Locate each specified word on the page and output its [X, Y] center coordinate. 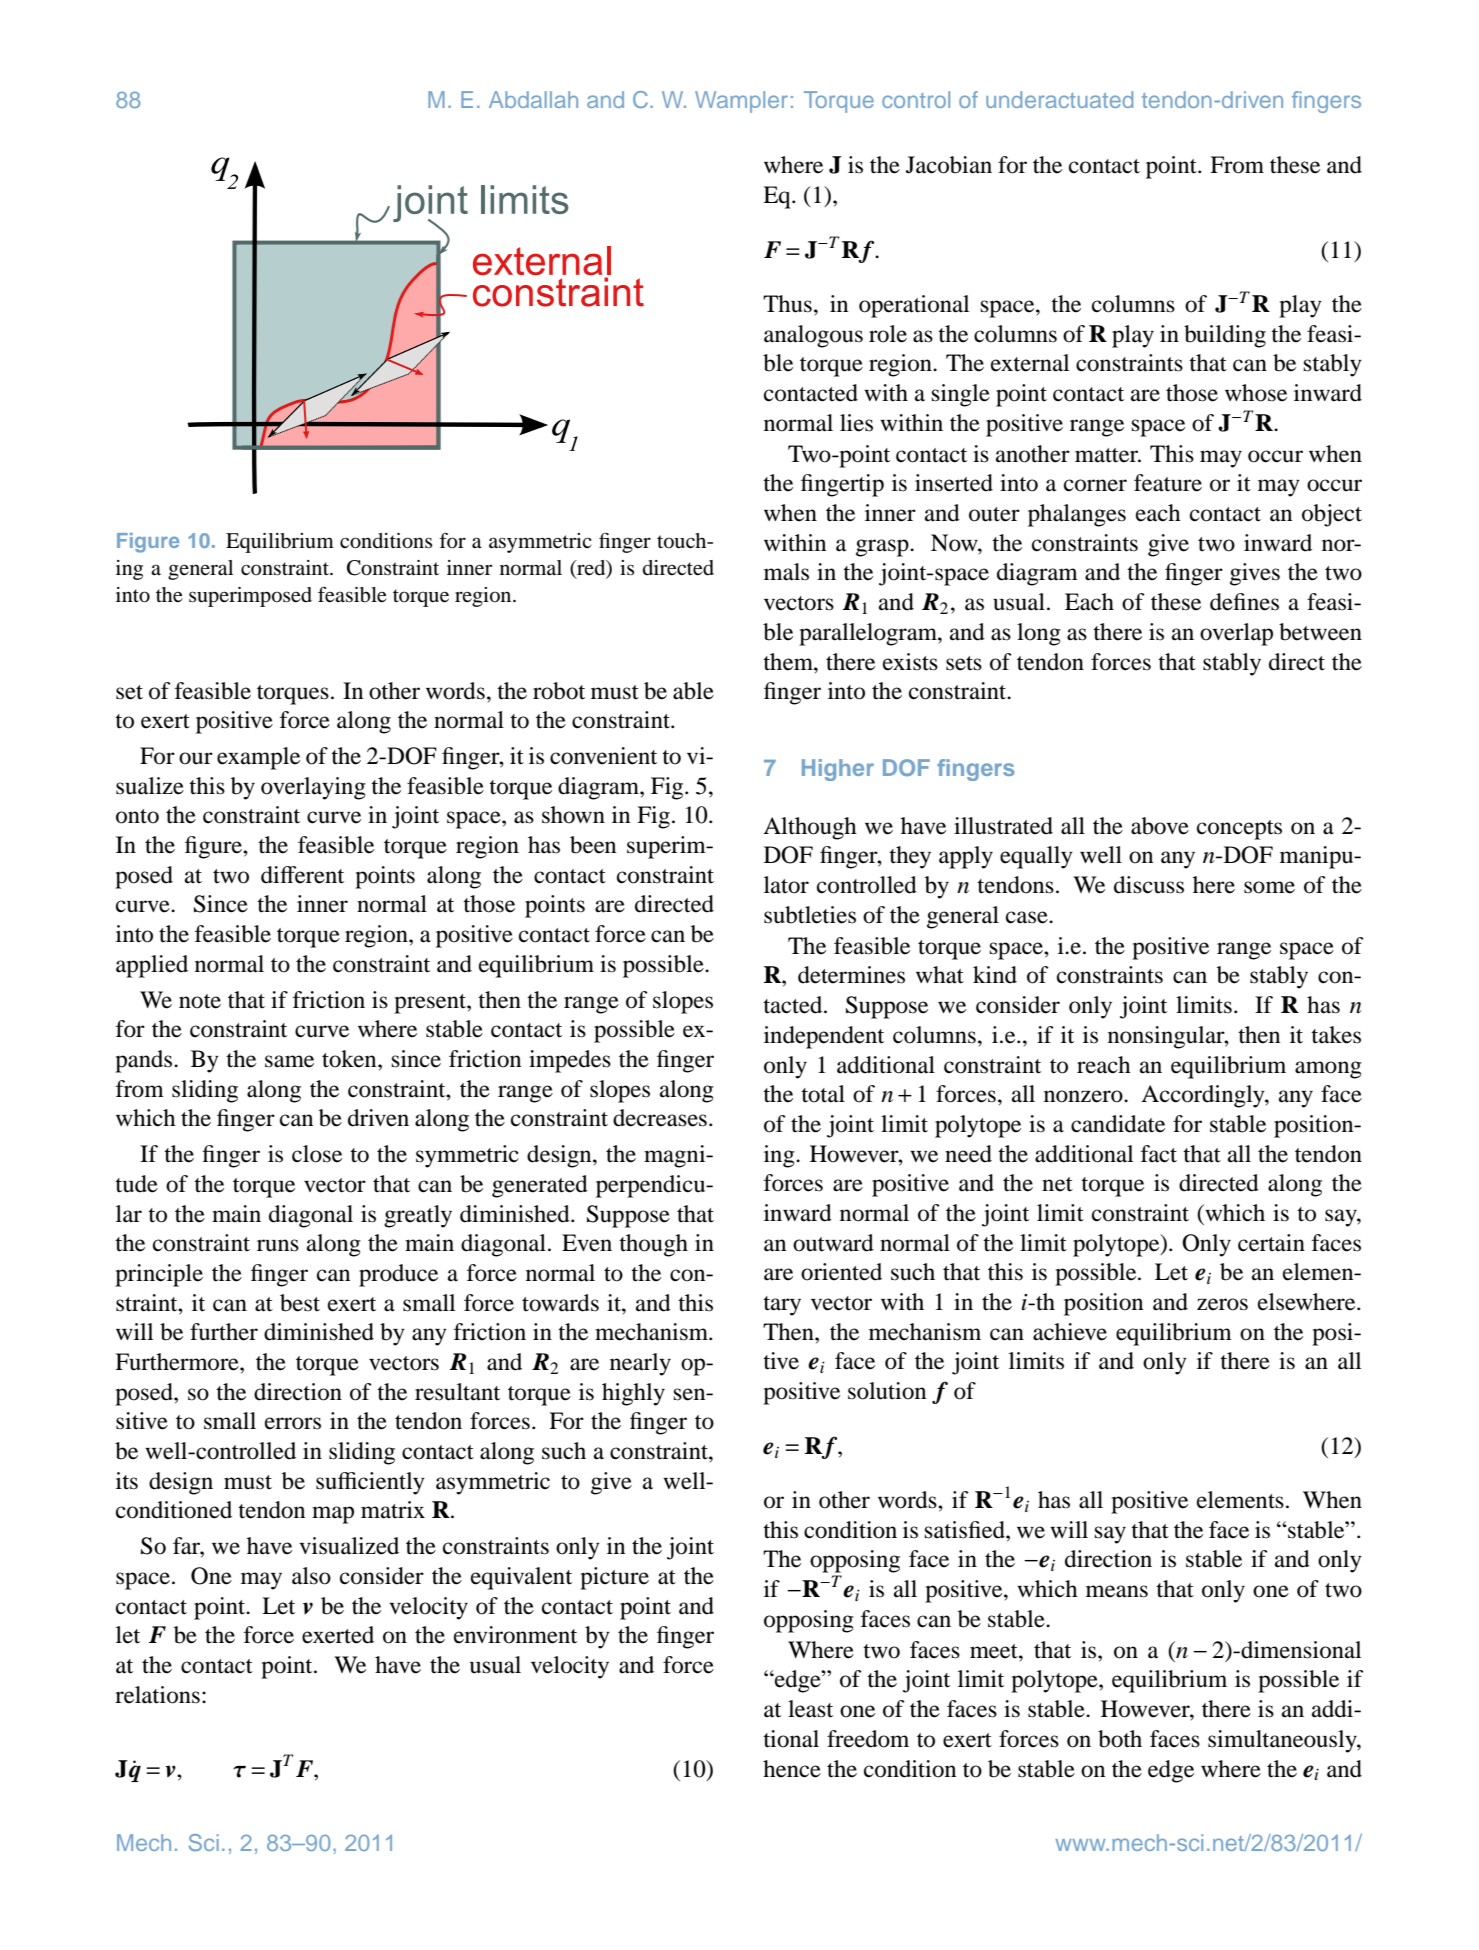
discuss [1149, 885]
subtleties [810, 915]
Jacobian [949, 165]
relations [157, 1695]
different [302, 875]
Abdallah [533, 99]
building [1225, 336]
